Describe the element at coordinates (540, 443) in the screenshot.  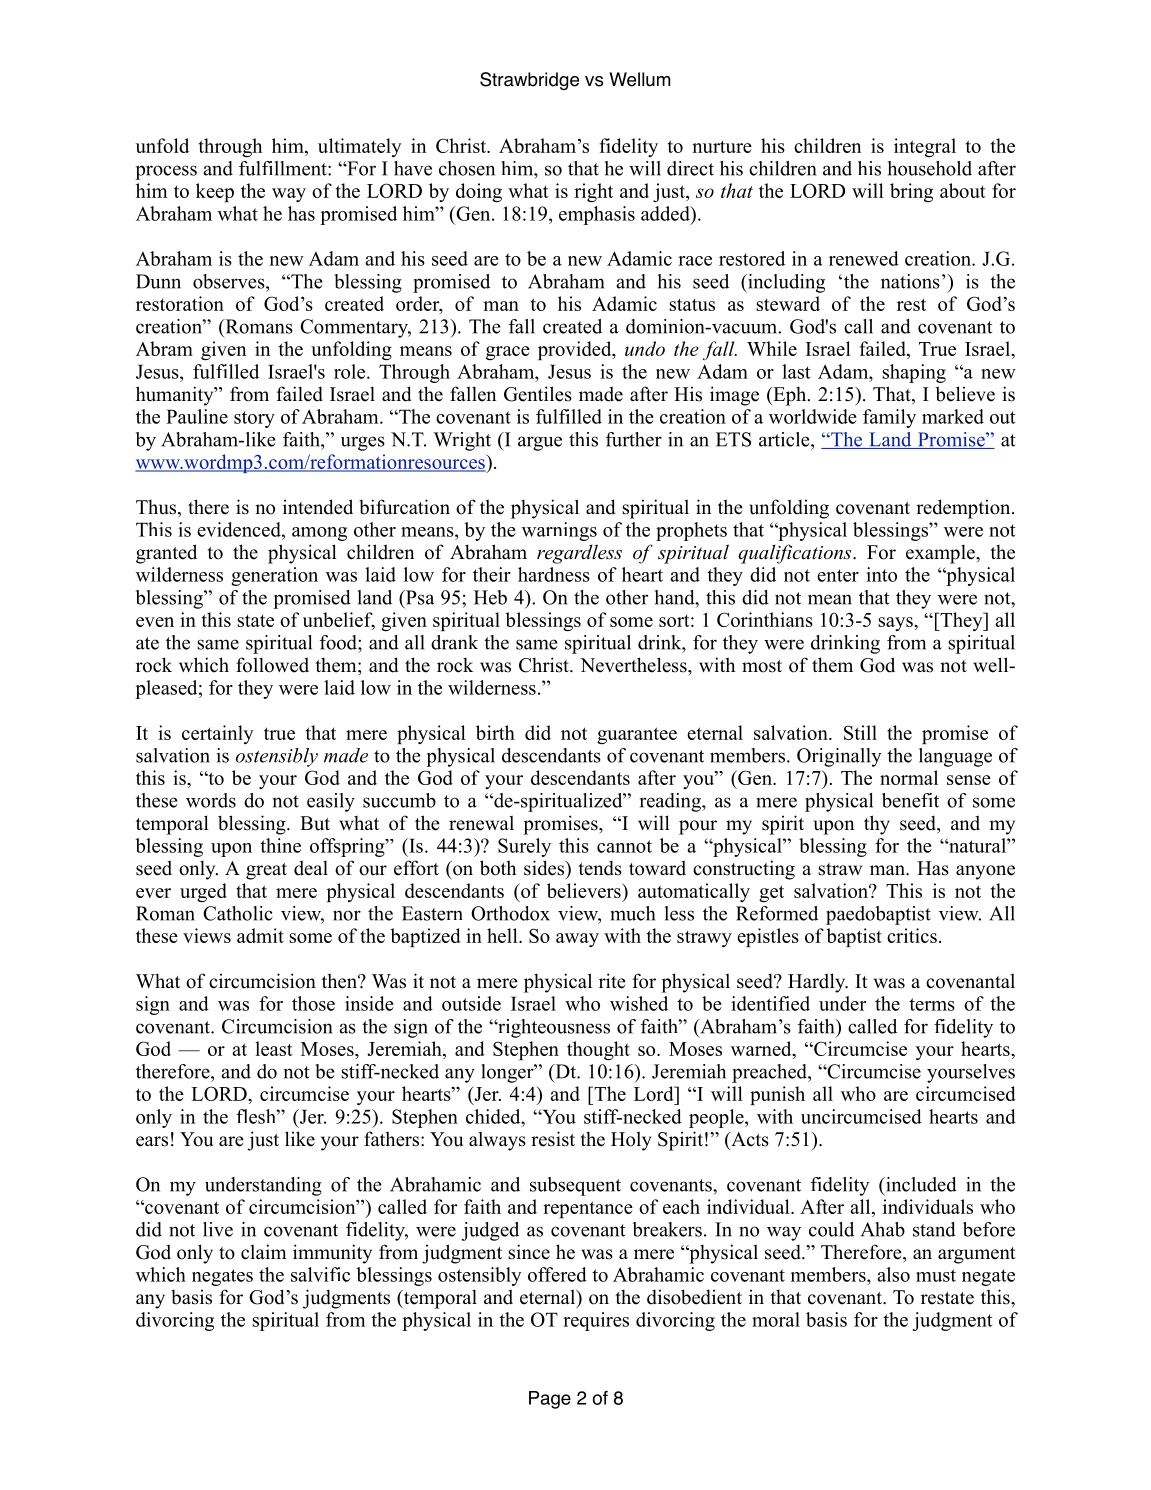
I see `argue` at that location.
